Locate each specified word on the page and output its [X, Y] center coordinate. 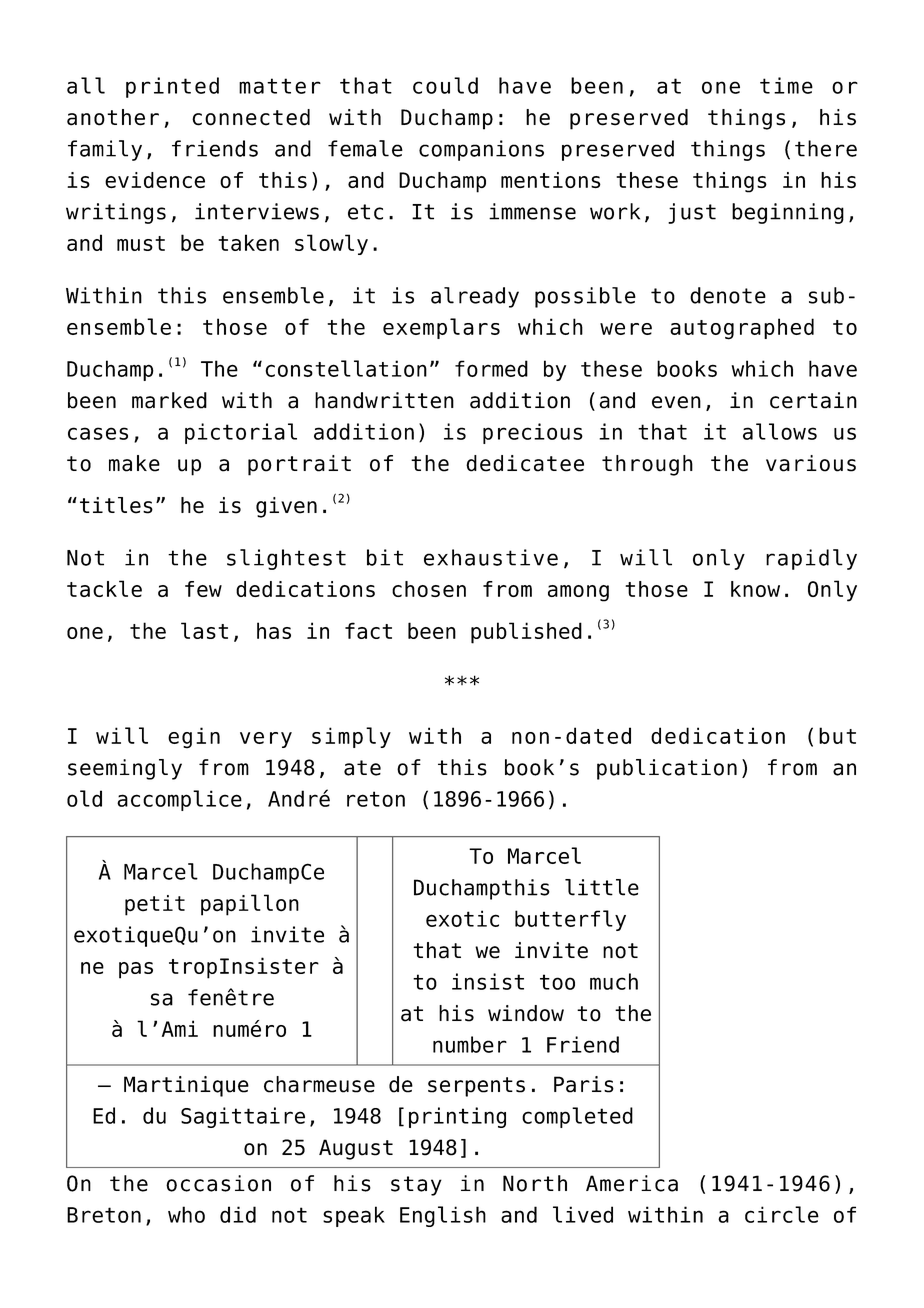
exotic [462, 918]
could [445, 85]
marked [169, 400]
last [204, 630]
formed [491, 368]
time [786, 85]
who [186, 1214]
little [602, 887]
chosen [429, 589]
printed [172, 87]
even [676, 402]
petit [155, 905]
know [755, 589]
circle [782, 1214]
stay [416, 1186]
